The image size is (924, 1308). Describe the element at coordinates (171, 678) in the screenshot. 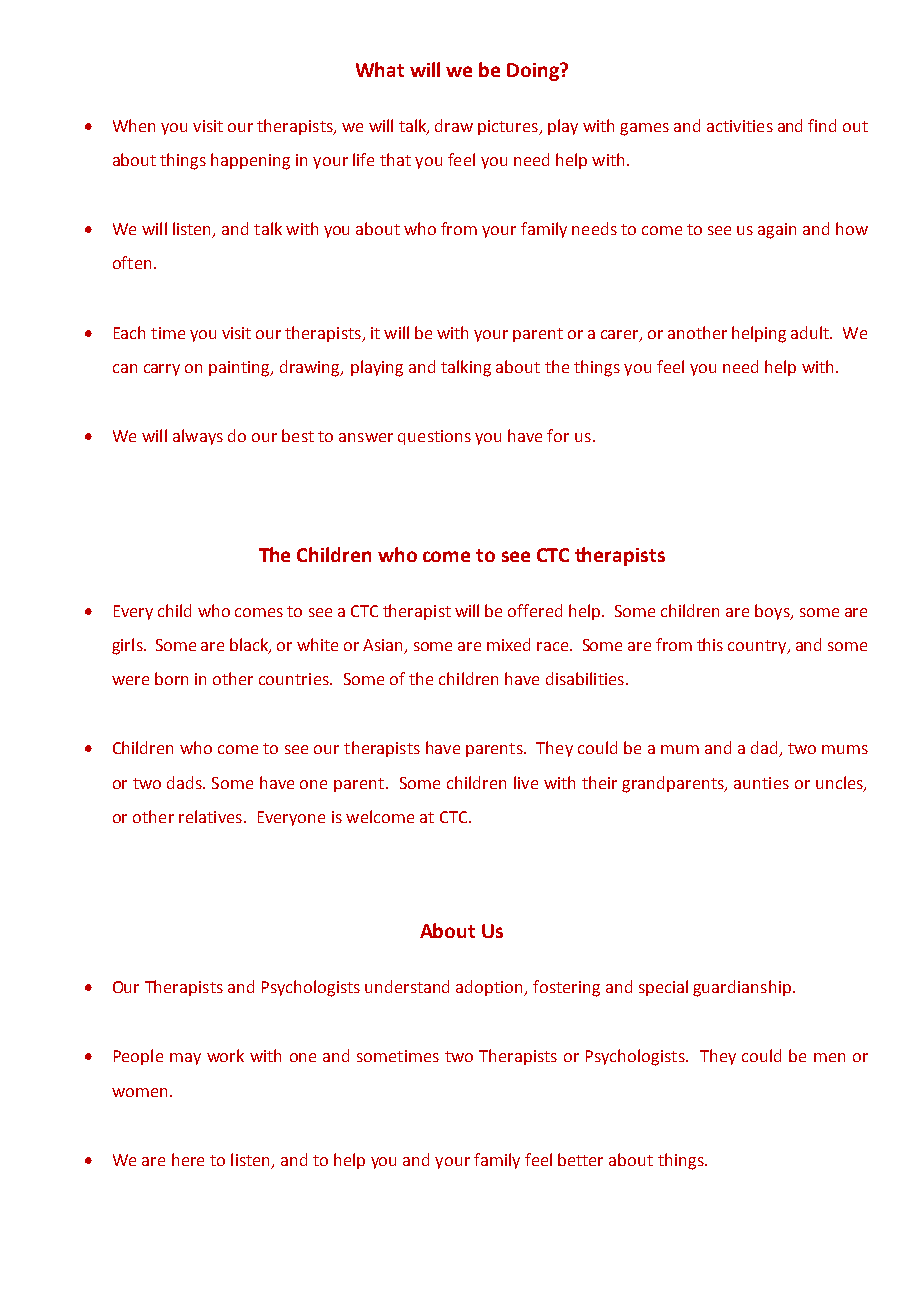

I see `born` at that location.
